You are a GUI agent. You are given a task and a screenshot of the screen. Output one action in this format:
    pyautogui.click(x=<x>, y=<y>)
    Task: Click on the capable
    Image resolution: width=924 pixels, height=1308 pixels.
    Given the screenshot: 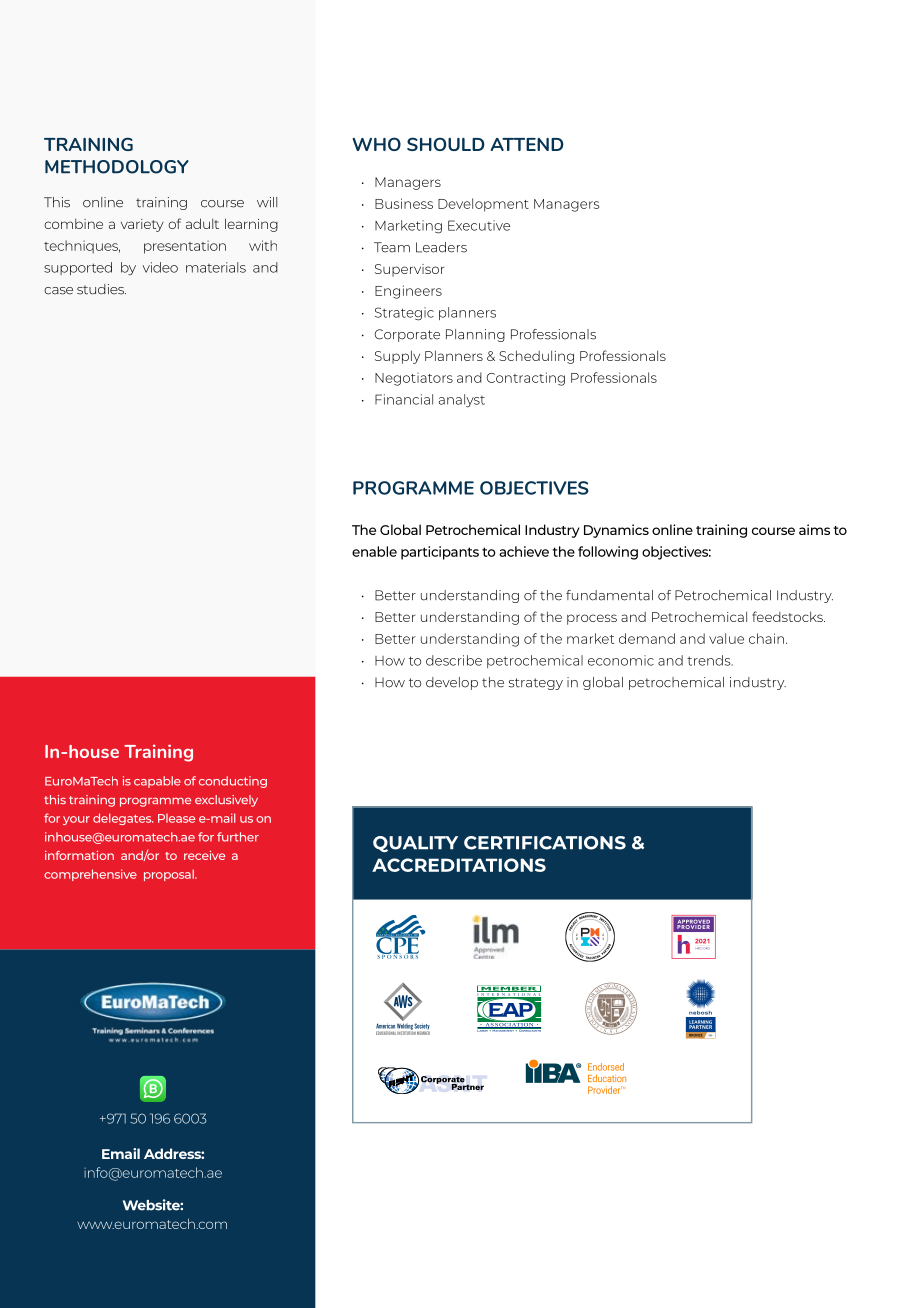 What is the action you would take?
    pyautogui.click(x=157, y=782)
